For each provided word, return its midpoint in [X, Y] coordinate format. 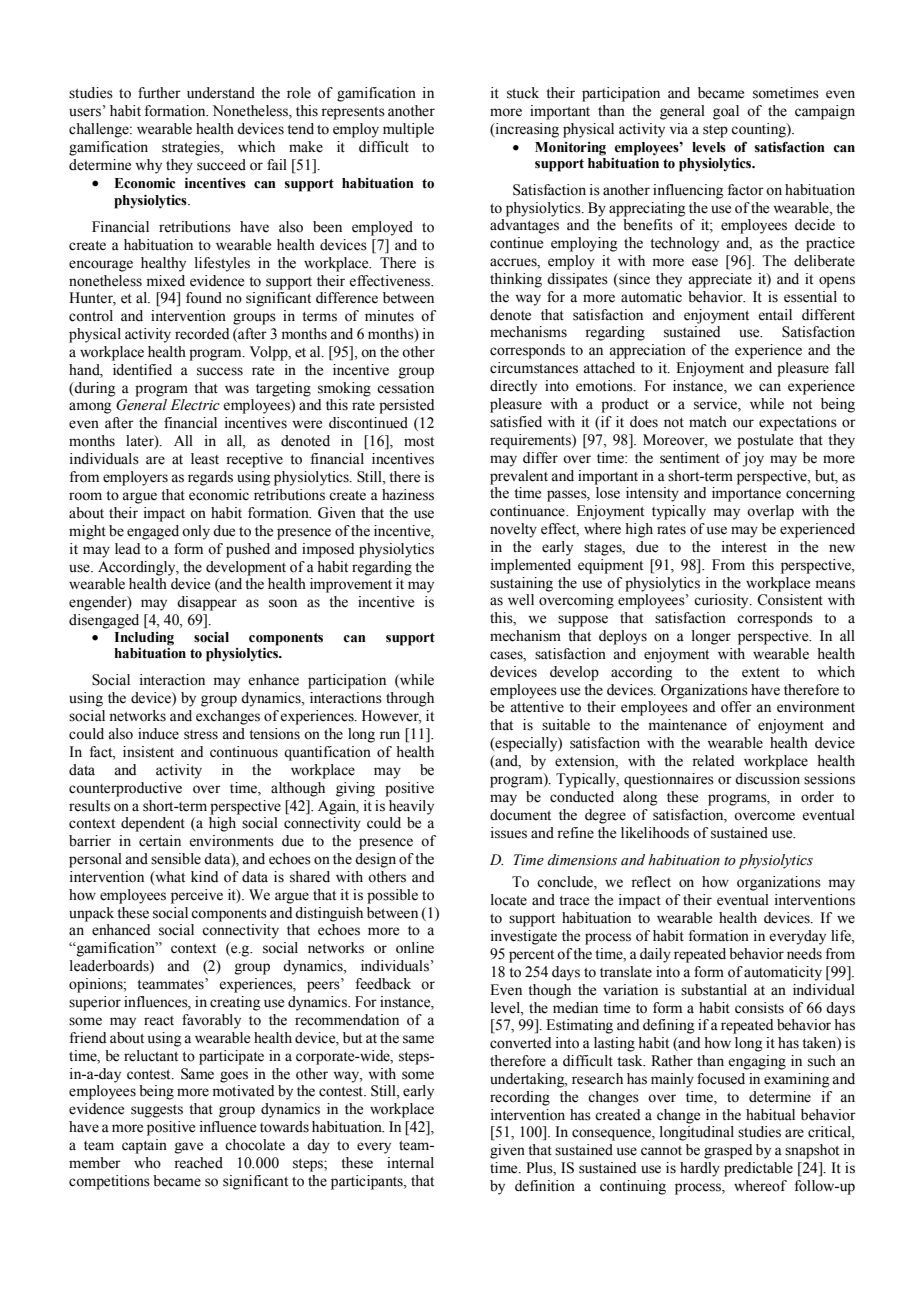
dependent [153, 824]
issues [509, 833]
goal [726, 112]
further [159, 93]
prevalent [519, 477]
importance [746, 494]
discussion [767, 779]
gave [189, 1148]
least [205, 459]
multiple [408, 130]
